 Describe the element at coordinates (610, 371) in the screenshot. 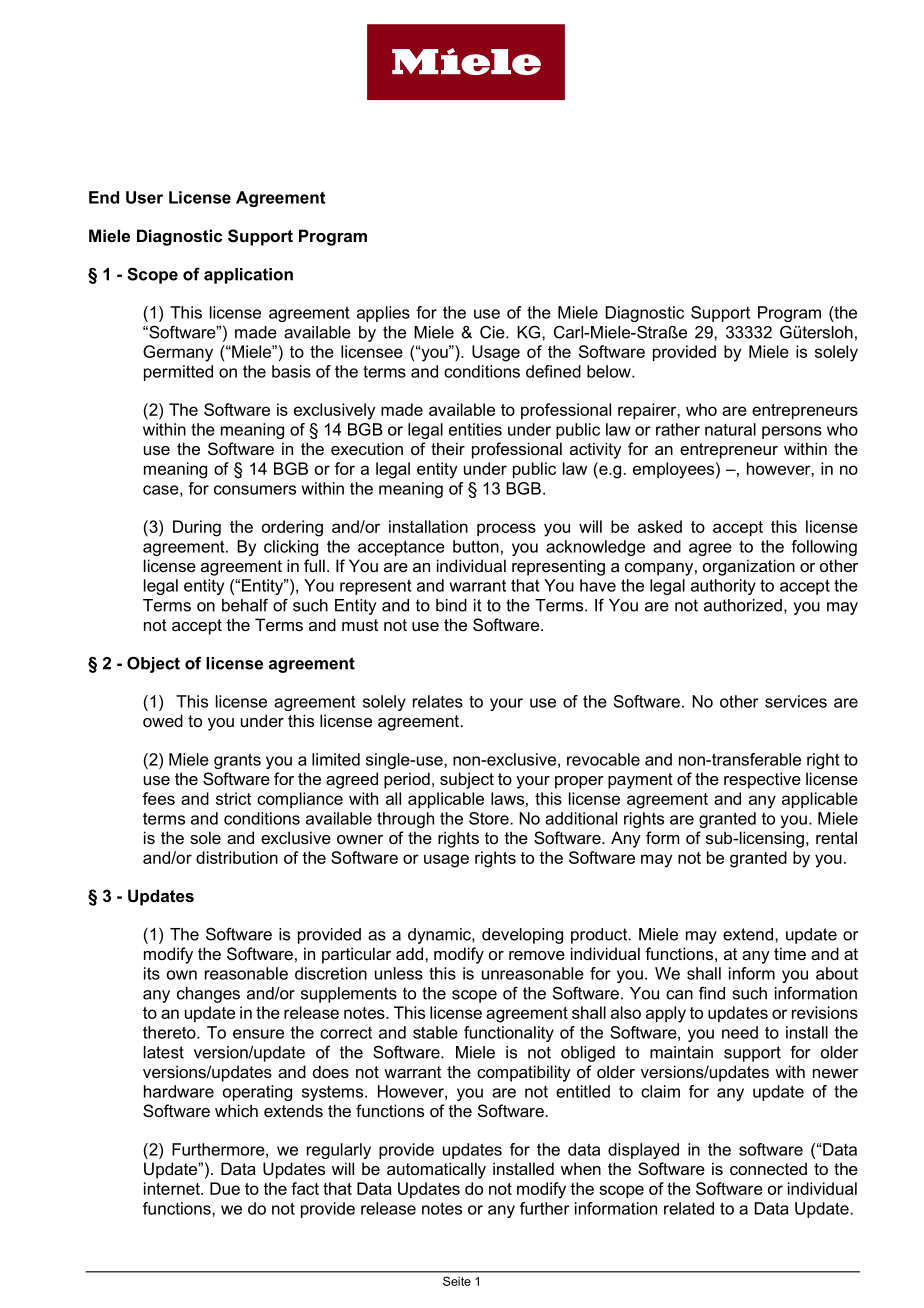

I see `below` at that location.
